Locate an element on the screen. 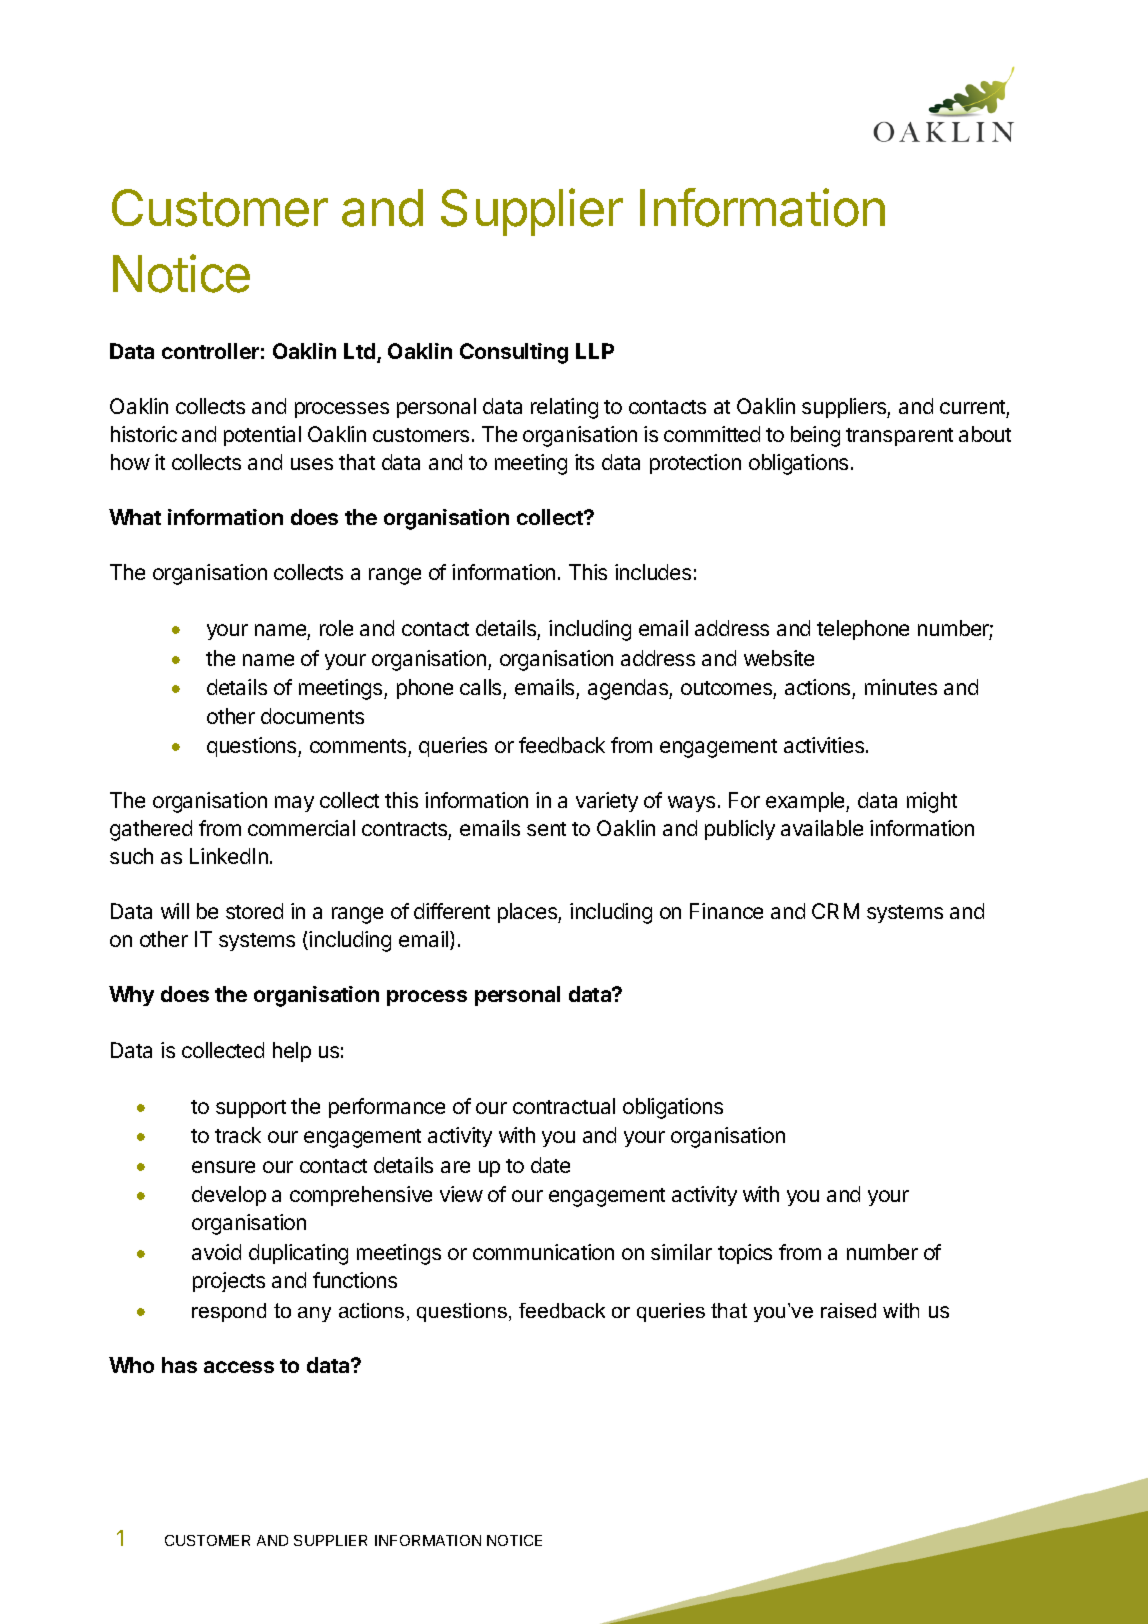 This screenshot has width=1148, height=1624. respond is located at coordinates (229, 1312).
